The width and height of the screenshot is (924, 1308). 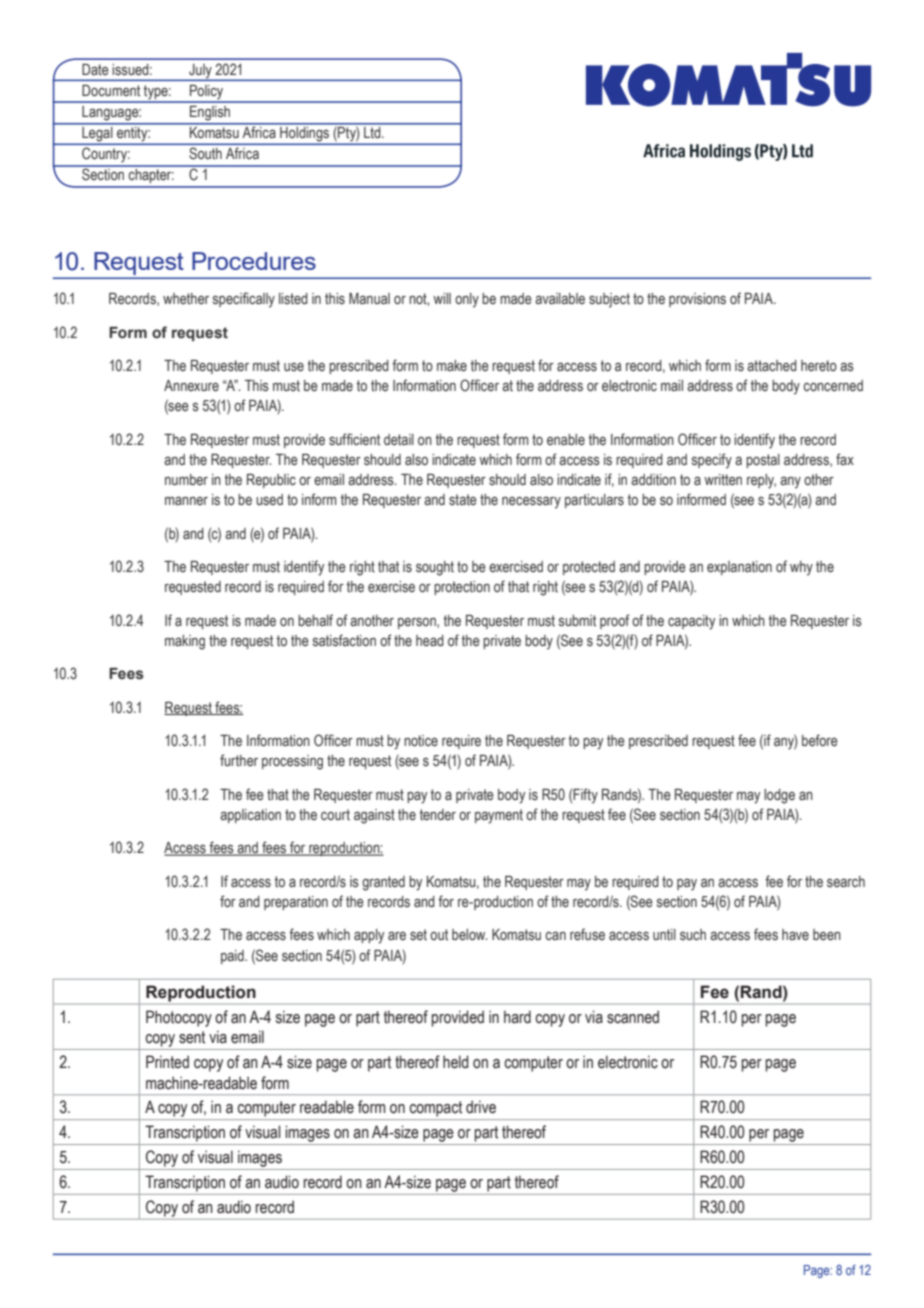 I want to click on before, so click(x=820, y=740).
